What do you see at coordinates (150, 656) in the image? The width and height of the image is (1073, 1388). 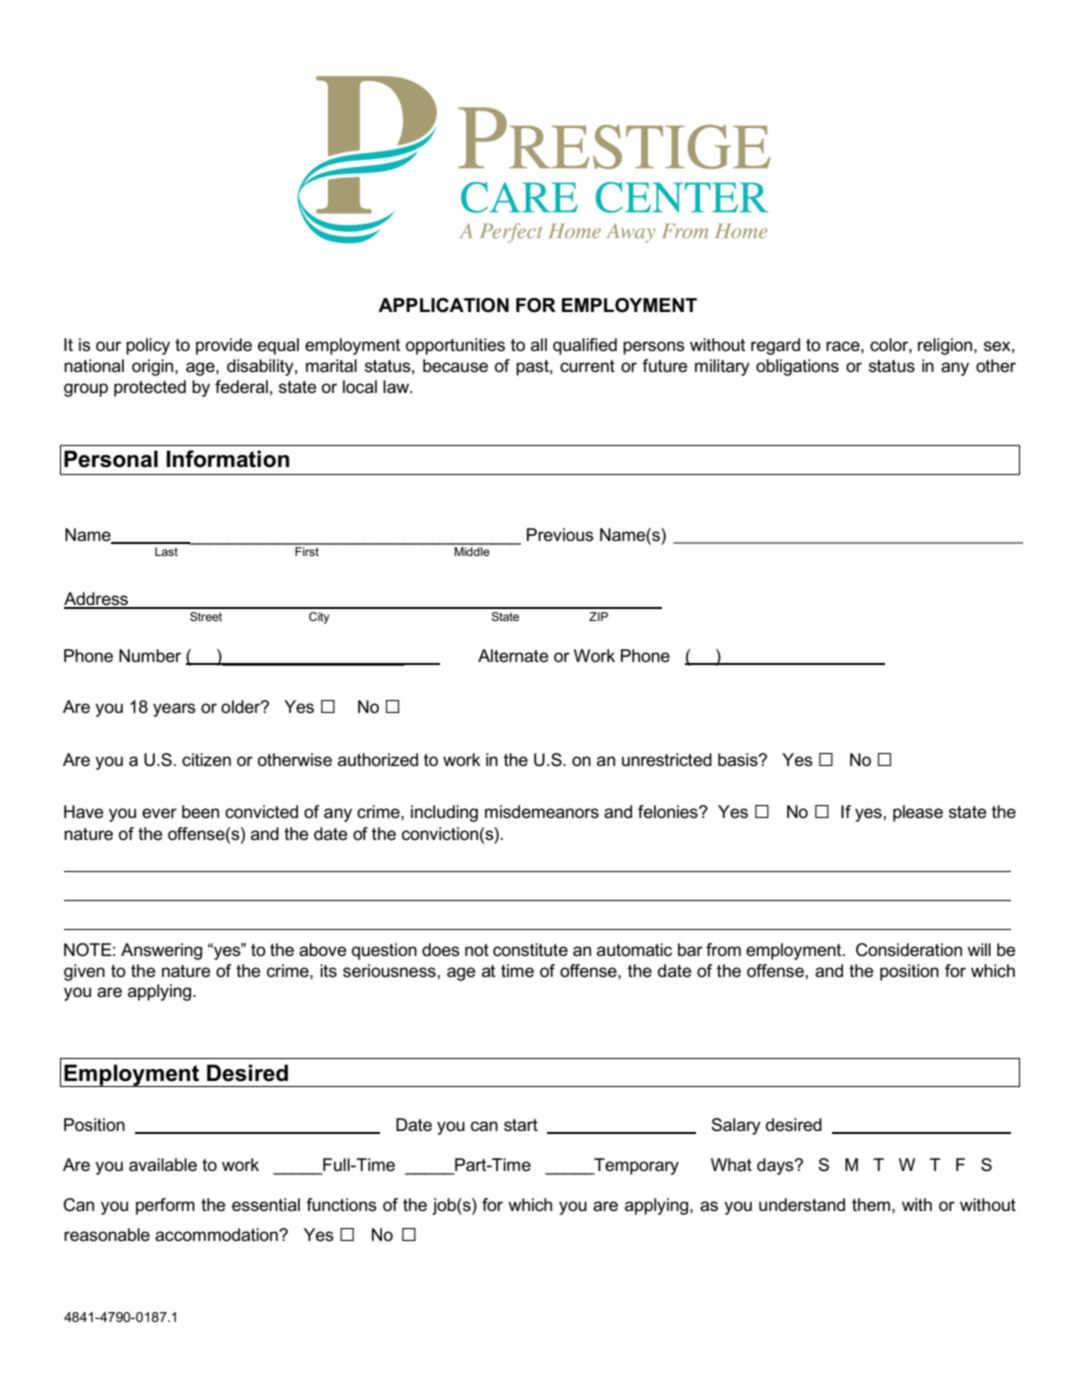 I see `Number` at bounding box center [150, 656].
